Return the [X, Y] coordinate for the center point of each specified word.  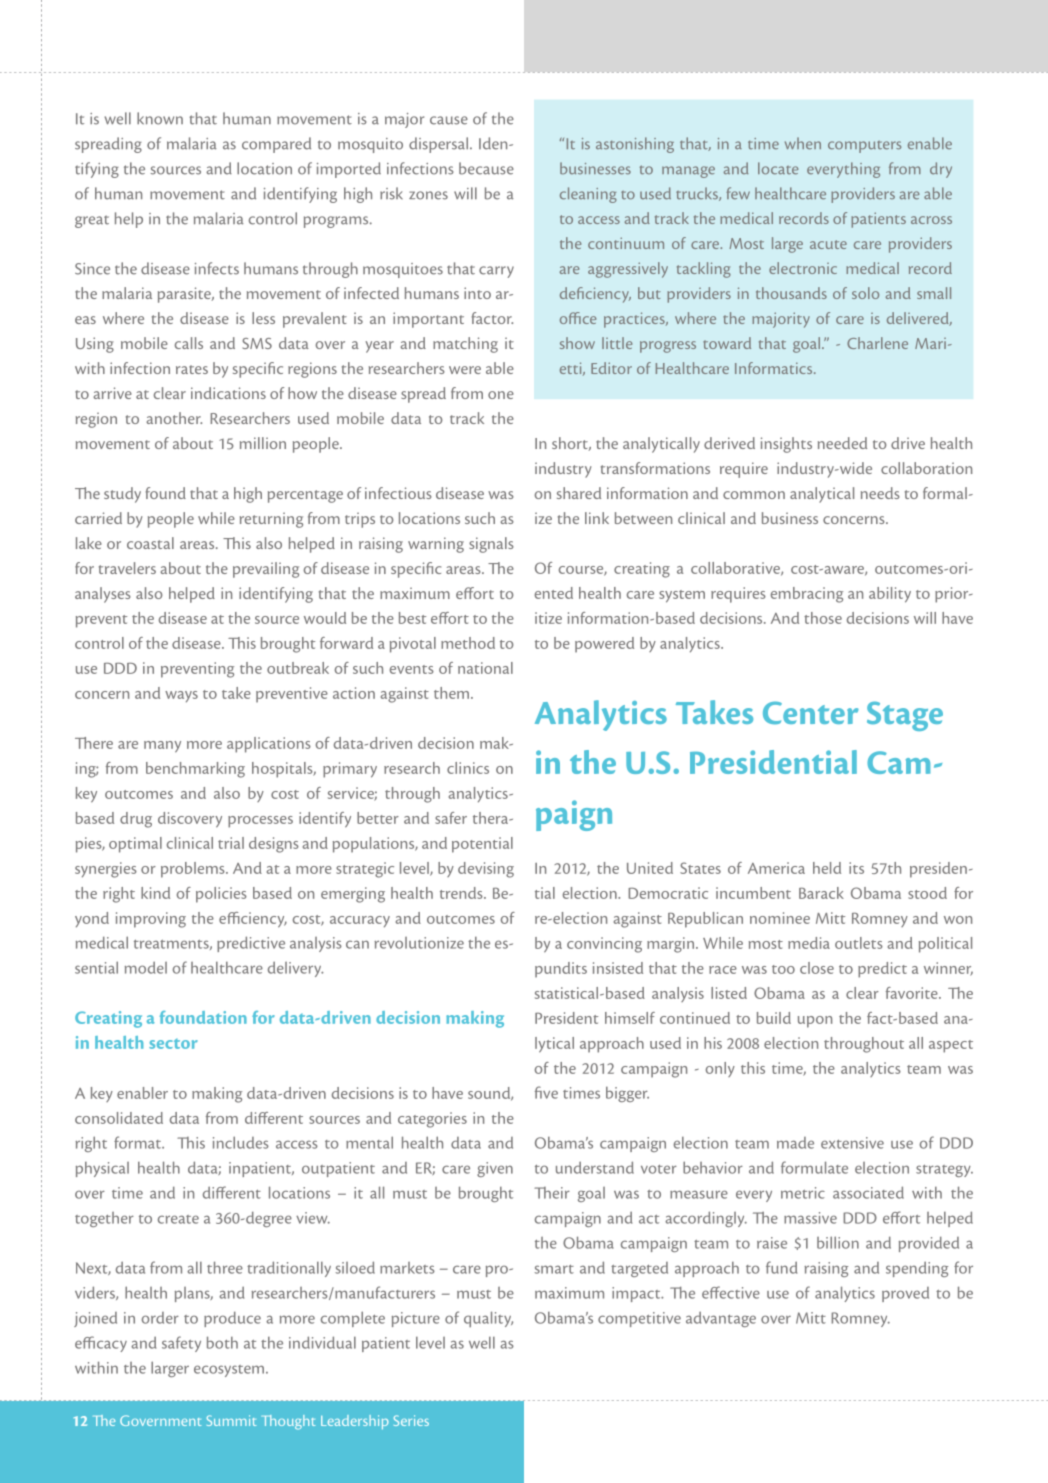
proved [905, 1294]
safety [181, 1344]
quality [488, 1319]
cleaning [588, 195]
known [160, 118]
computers [864, 147]
